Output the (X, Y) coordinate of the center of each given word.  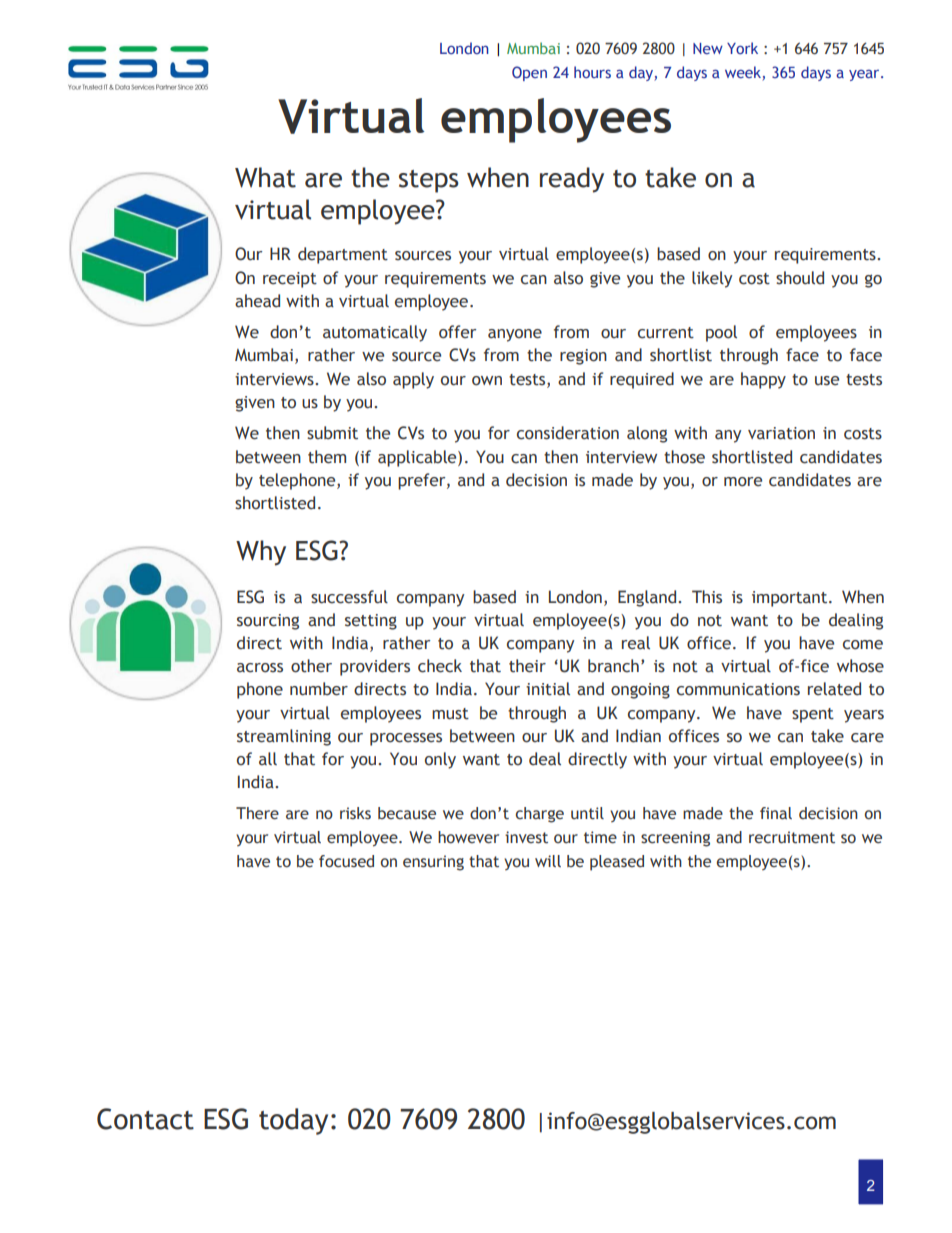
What (265, 177)
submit (332, 433)
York (742, 48)
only (440, 760)
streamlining (284, 737)
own (487, 381)
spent (813, 715)
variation (781, 433)
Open (529, 73)
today (293, 1121)
